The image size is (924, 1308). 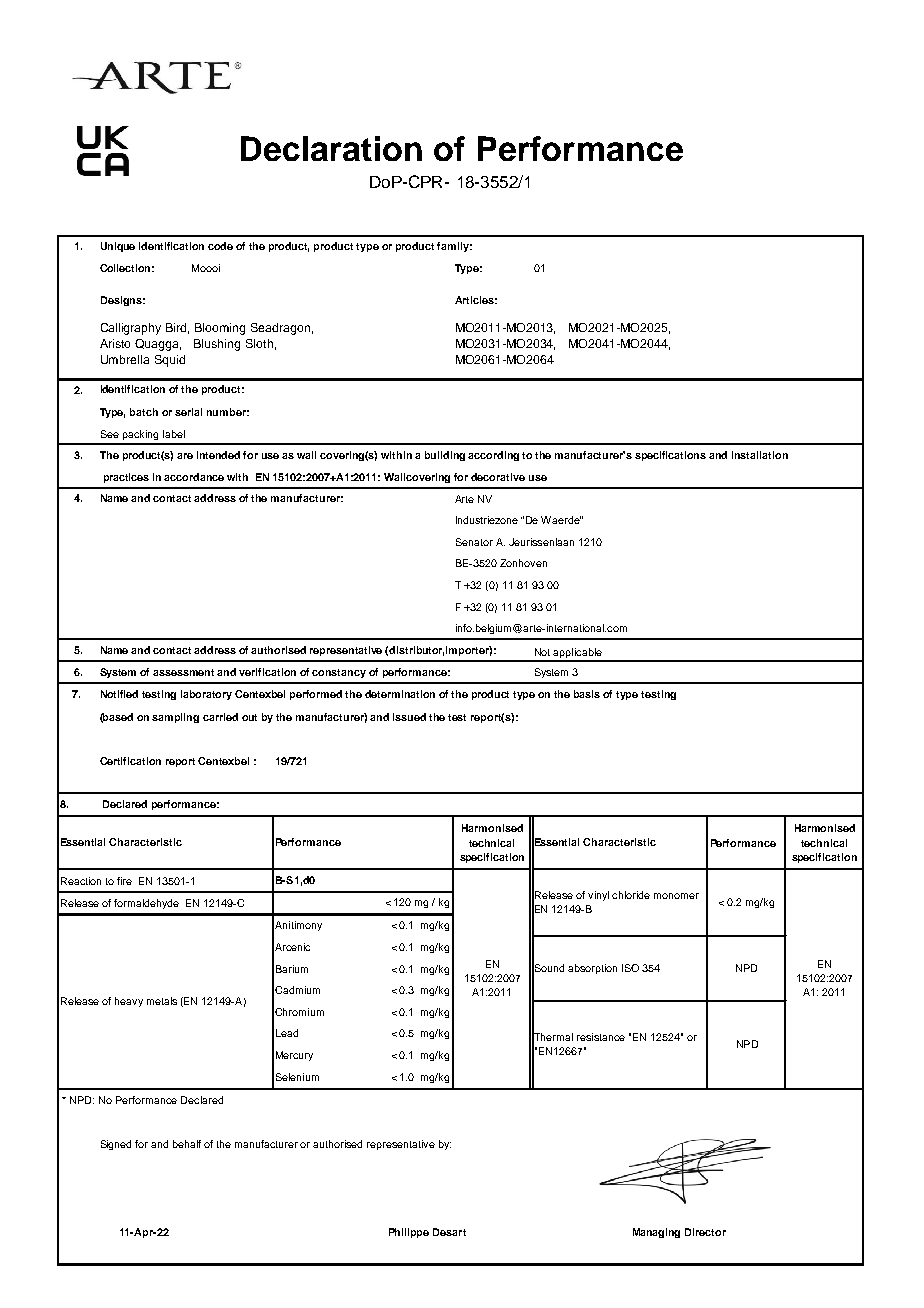 What do you see at coordinates (331, 148) in the page?
I see `Declaration` at bounding box center [331, 148].
